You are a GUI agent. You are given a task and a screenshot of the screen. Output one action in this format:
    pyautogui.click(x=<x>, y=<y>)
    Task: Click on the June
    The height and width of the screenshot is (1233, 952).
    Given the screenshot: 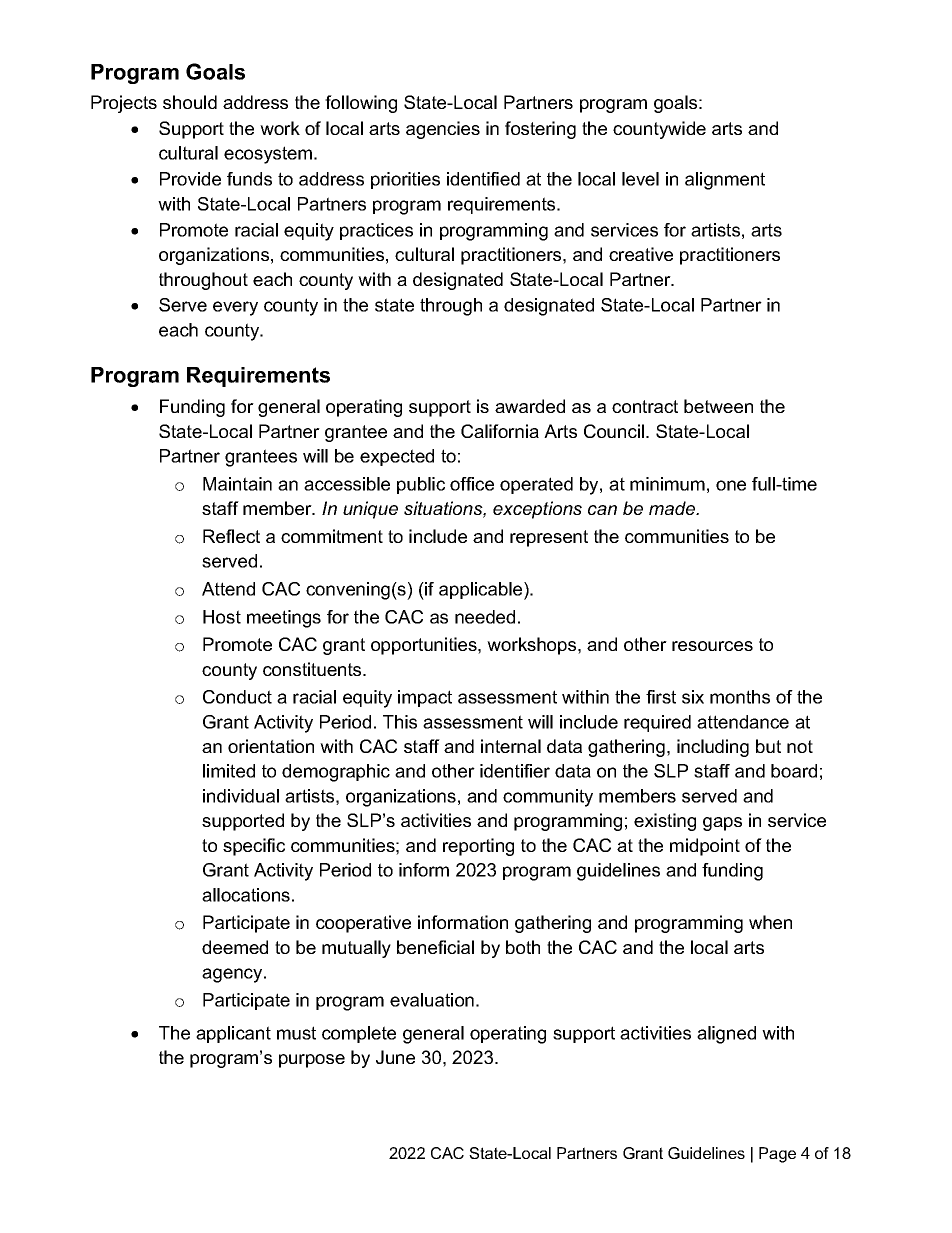 What is the action you would take?
    pyautogui.click(x=395, y=1057)
